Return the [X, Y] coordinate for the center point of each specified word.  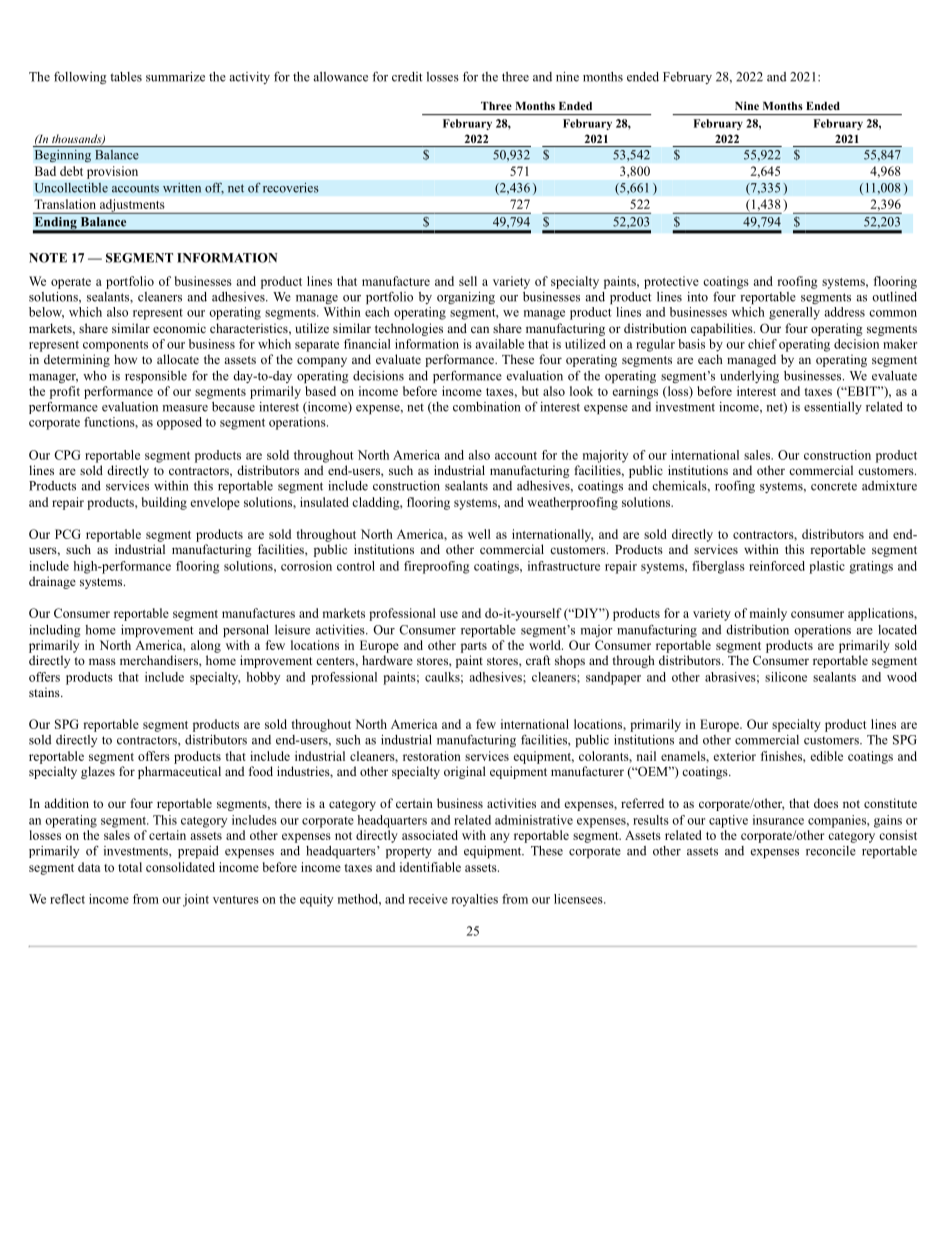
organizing [466, 298]
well [479, 534]
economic [179, 328]
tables [126, 77]
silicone [786, 677]
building [164, 503]
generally [794, 313]
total [130, 867]
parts [474, 647]
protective [671, 282]
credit [407, 77]
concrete [834, 486]
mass [102, 661]
